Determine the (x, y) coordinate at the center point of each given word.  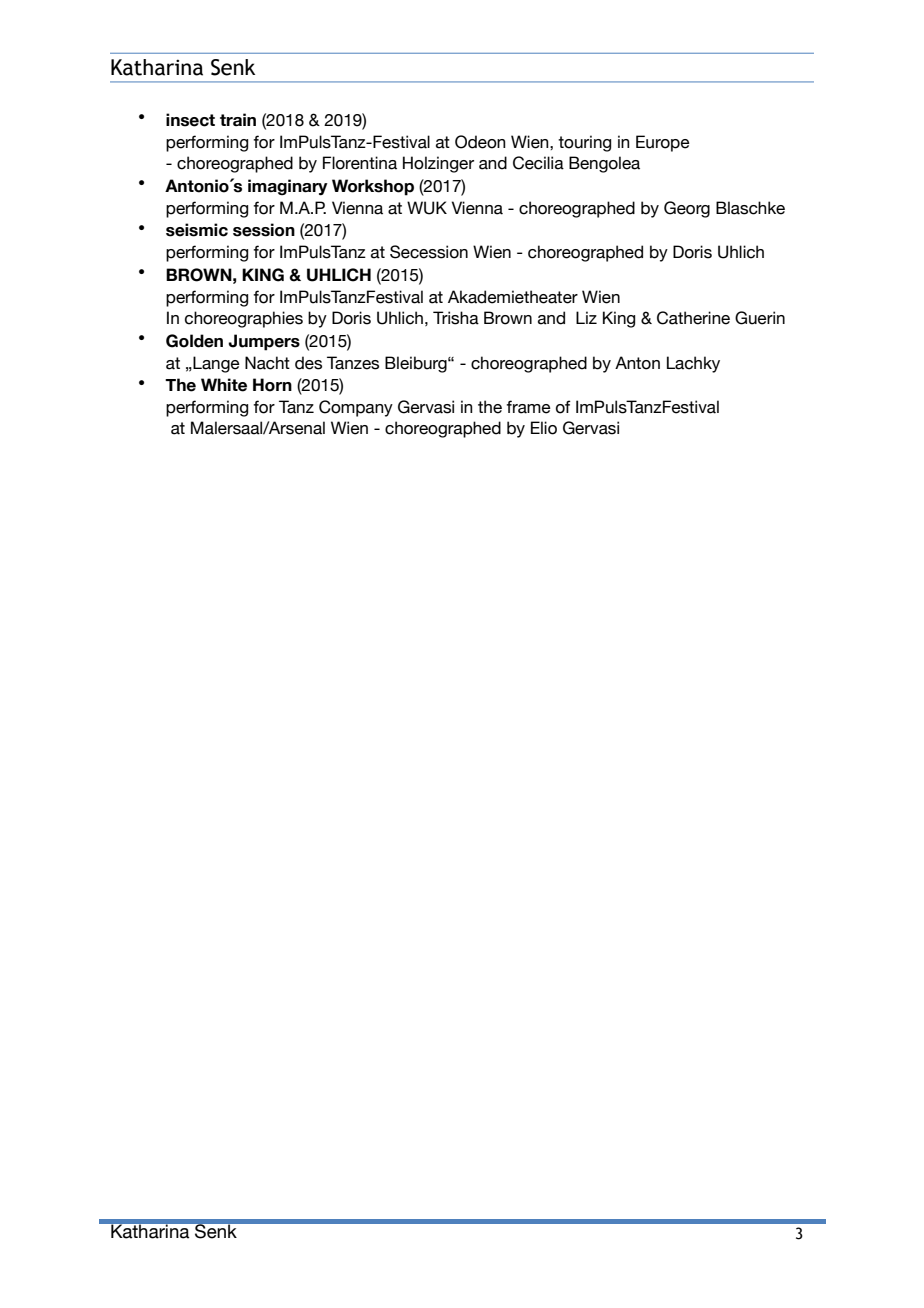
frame (528, 407)
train (238, 119)
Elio (544, 428)
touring (584, 143)
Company (356, 408)
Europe (663, 143)
